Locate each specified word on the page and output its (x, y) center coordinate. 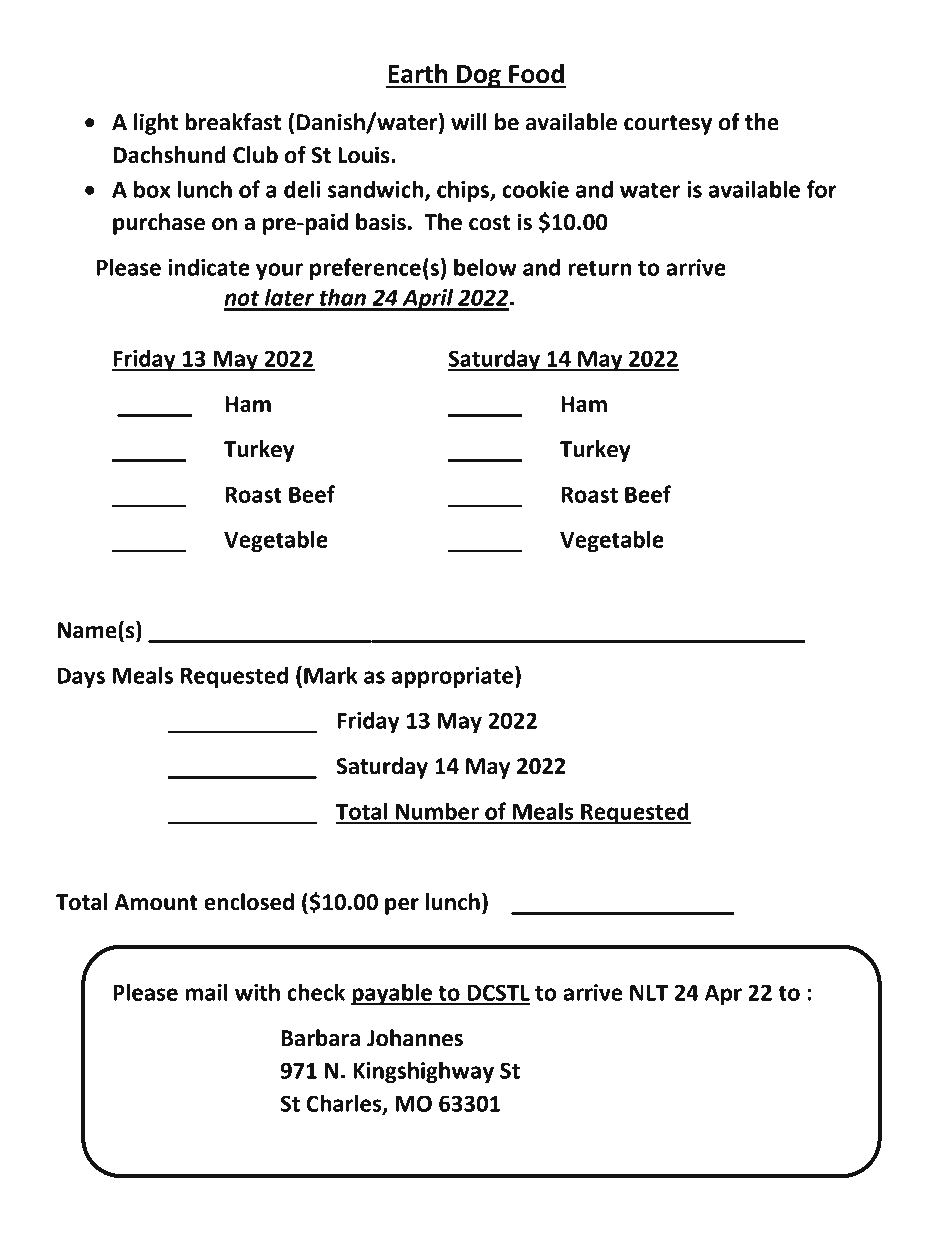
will (469, 121)
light (156, 124)
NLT (649, 993)
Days (81, 678)
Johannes (415, 1038)
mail (206, 992)
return (600, 268)
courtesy (668, 125)
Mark (331, 675)
